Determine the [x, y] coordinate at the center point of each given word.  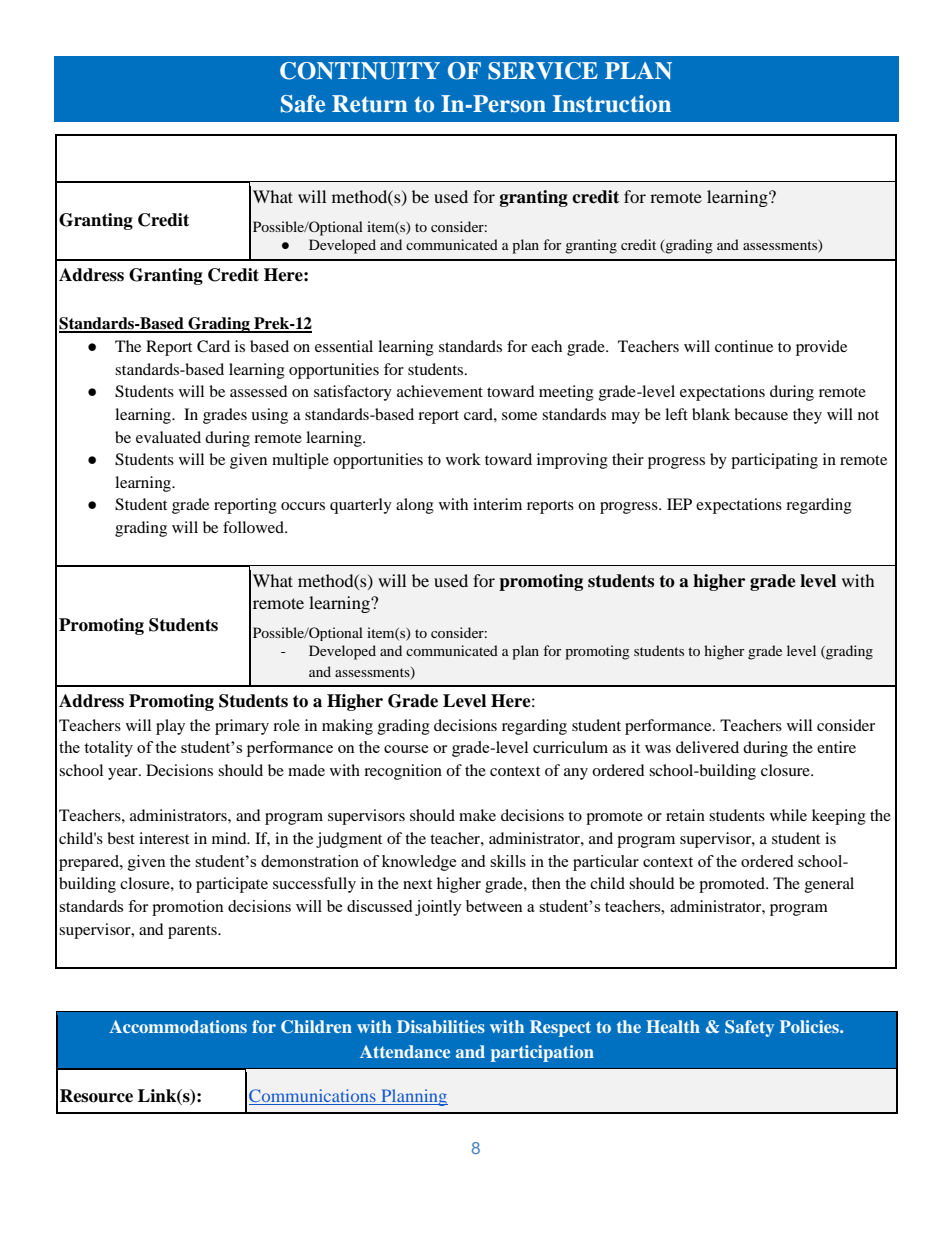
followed [254, 527]
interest [164, 838]
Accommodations [178, 1026]
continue [744, 346]
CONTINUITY [360, 71]
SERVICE [543, 71]
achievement [440, 391]
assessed [259, 391]
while [788, 815]
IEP [679, 504]
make [477, 815]
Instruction [612, 104]
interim [497, 504]
